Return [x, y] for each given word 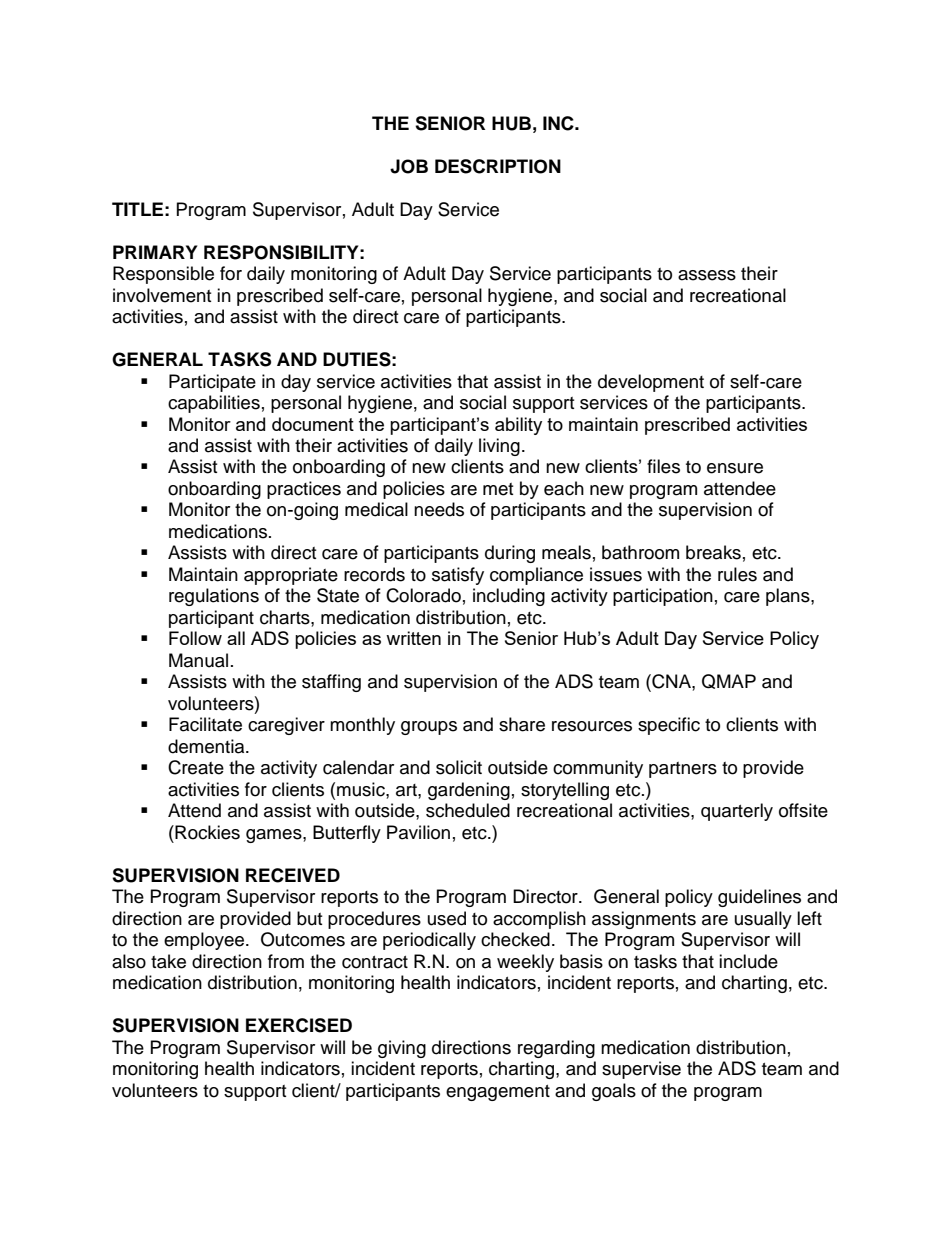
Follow [195, 638]
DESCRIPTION [498, 166]
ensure [735, 468]
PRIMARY [155, 252]
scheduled [468, 810]
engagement [498, 1093]
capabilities [214, 404]
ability [518, 426]
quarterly [737, 812]
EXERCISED [299, 1025]
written [413, 638]
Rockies [206, 832]
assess [707, 275]
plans [789, 597]
